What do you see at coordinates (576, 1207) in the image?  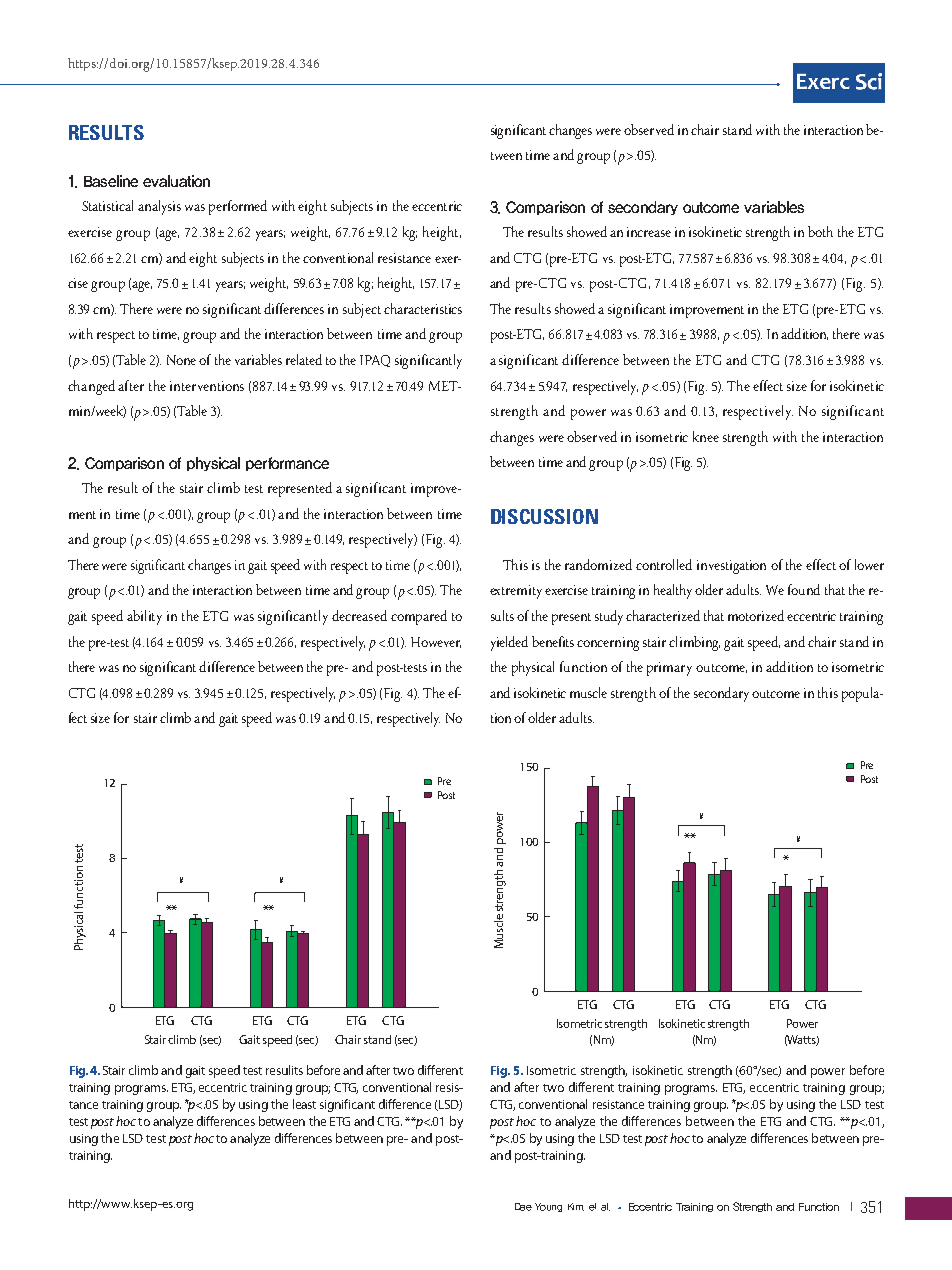 I see `Kim` at bounding box center [576, 1207].
